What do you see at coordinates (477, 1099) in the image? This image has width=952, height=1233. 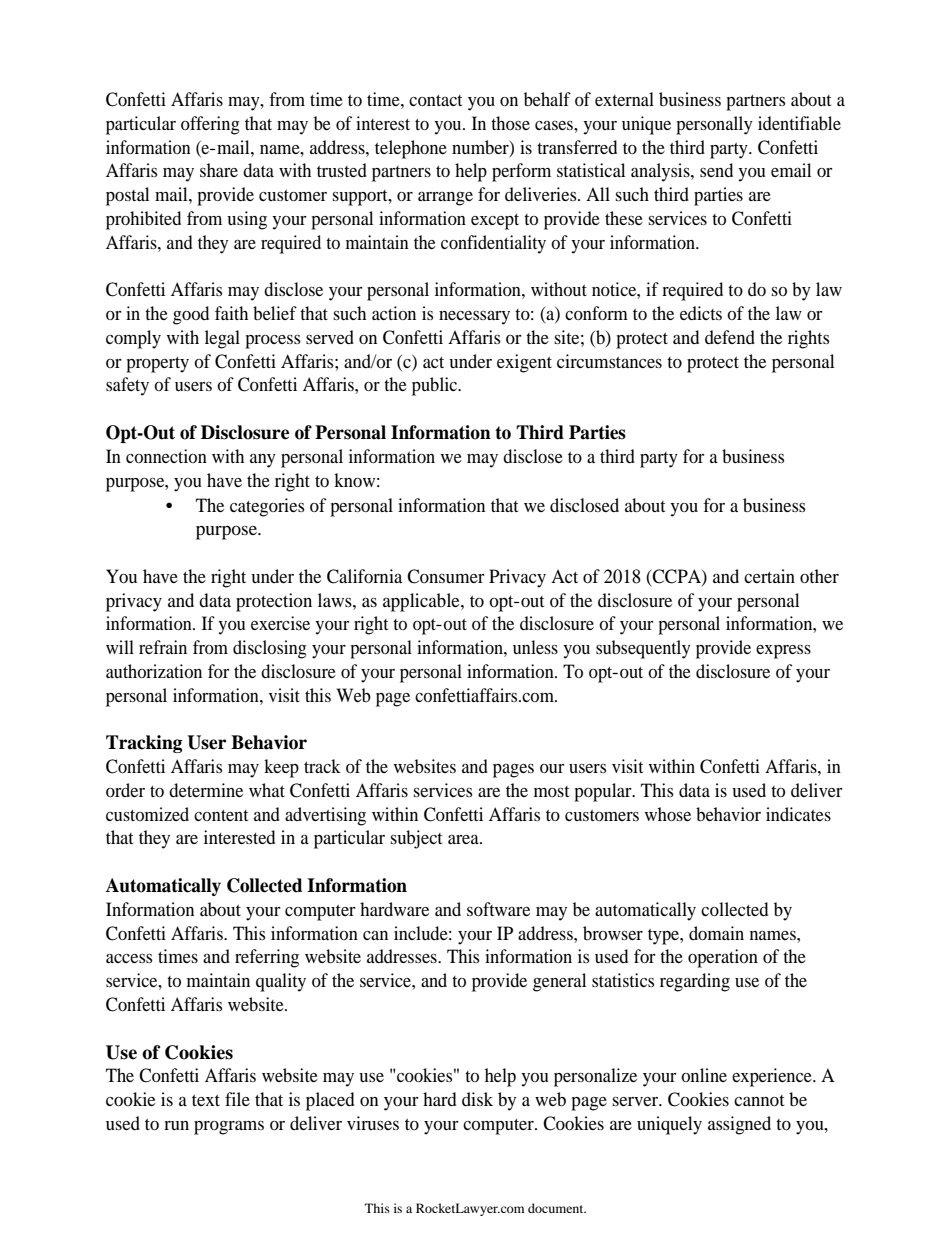 I see `disk` at bounding box center [477, 1099].
